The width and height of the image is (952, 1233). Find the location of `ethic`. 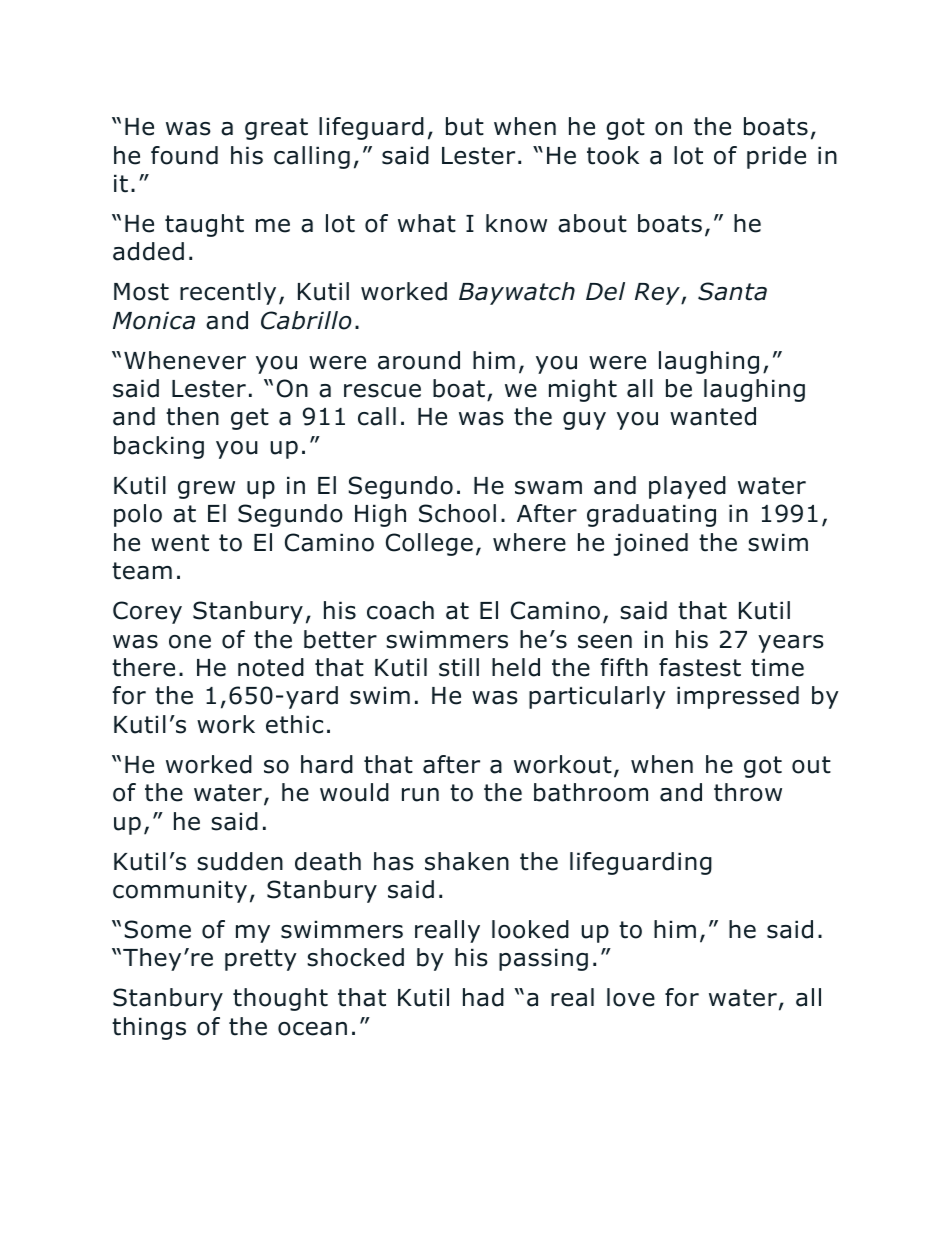

ethic is located at coordinates (294, 724).
